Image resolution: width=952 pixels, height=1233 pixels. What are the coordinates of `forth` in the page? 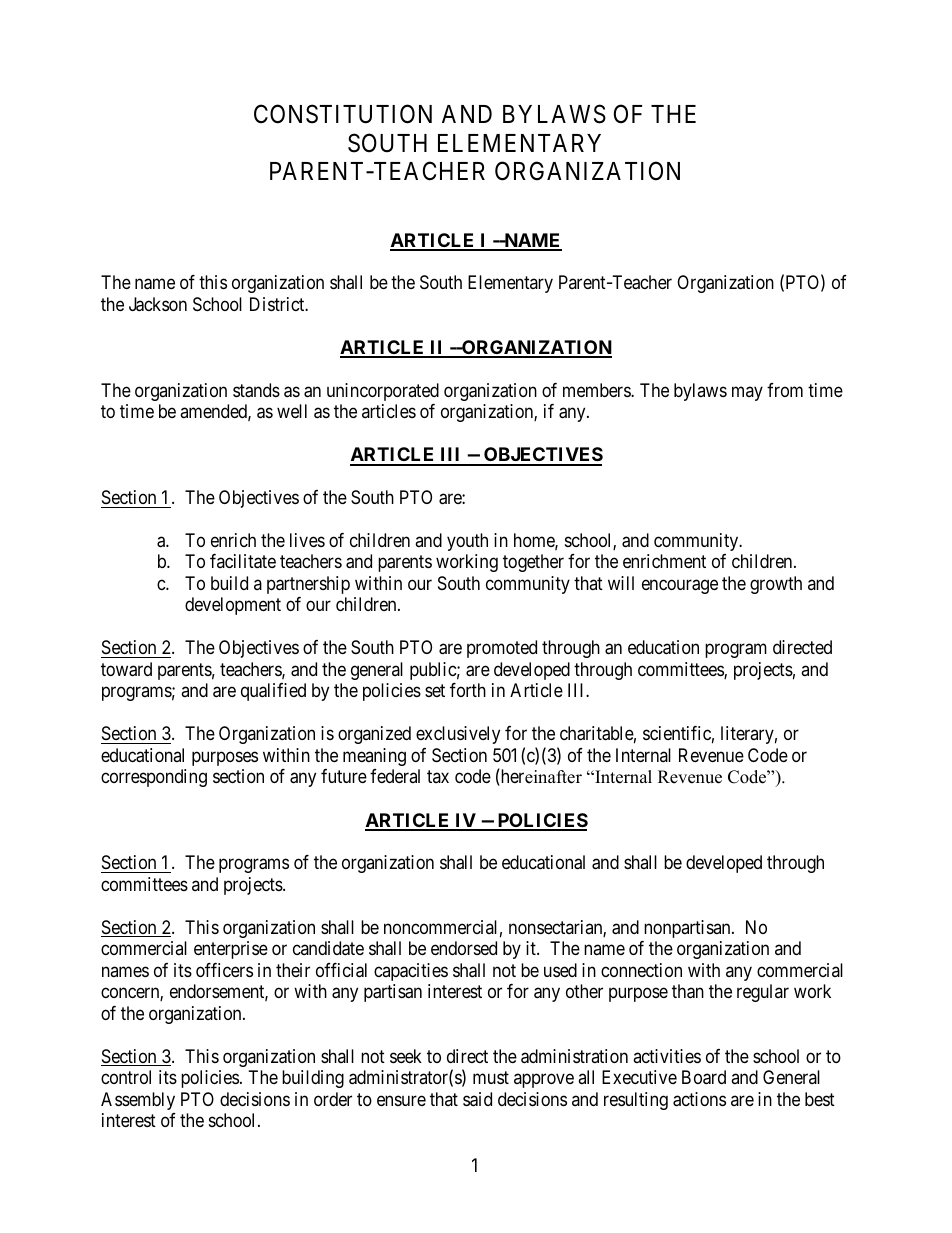 It's located at (468, 690).
